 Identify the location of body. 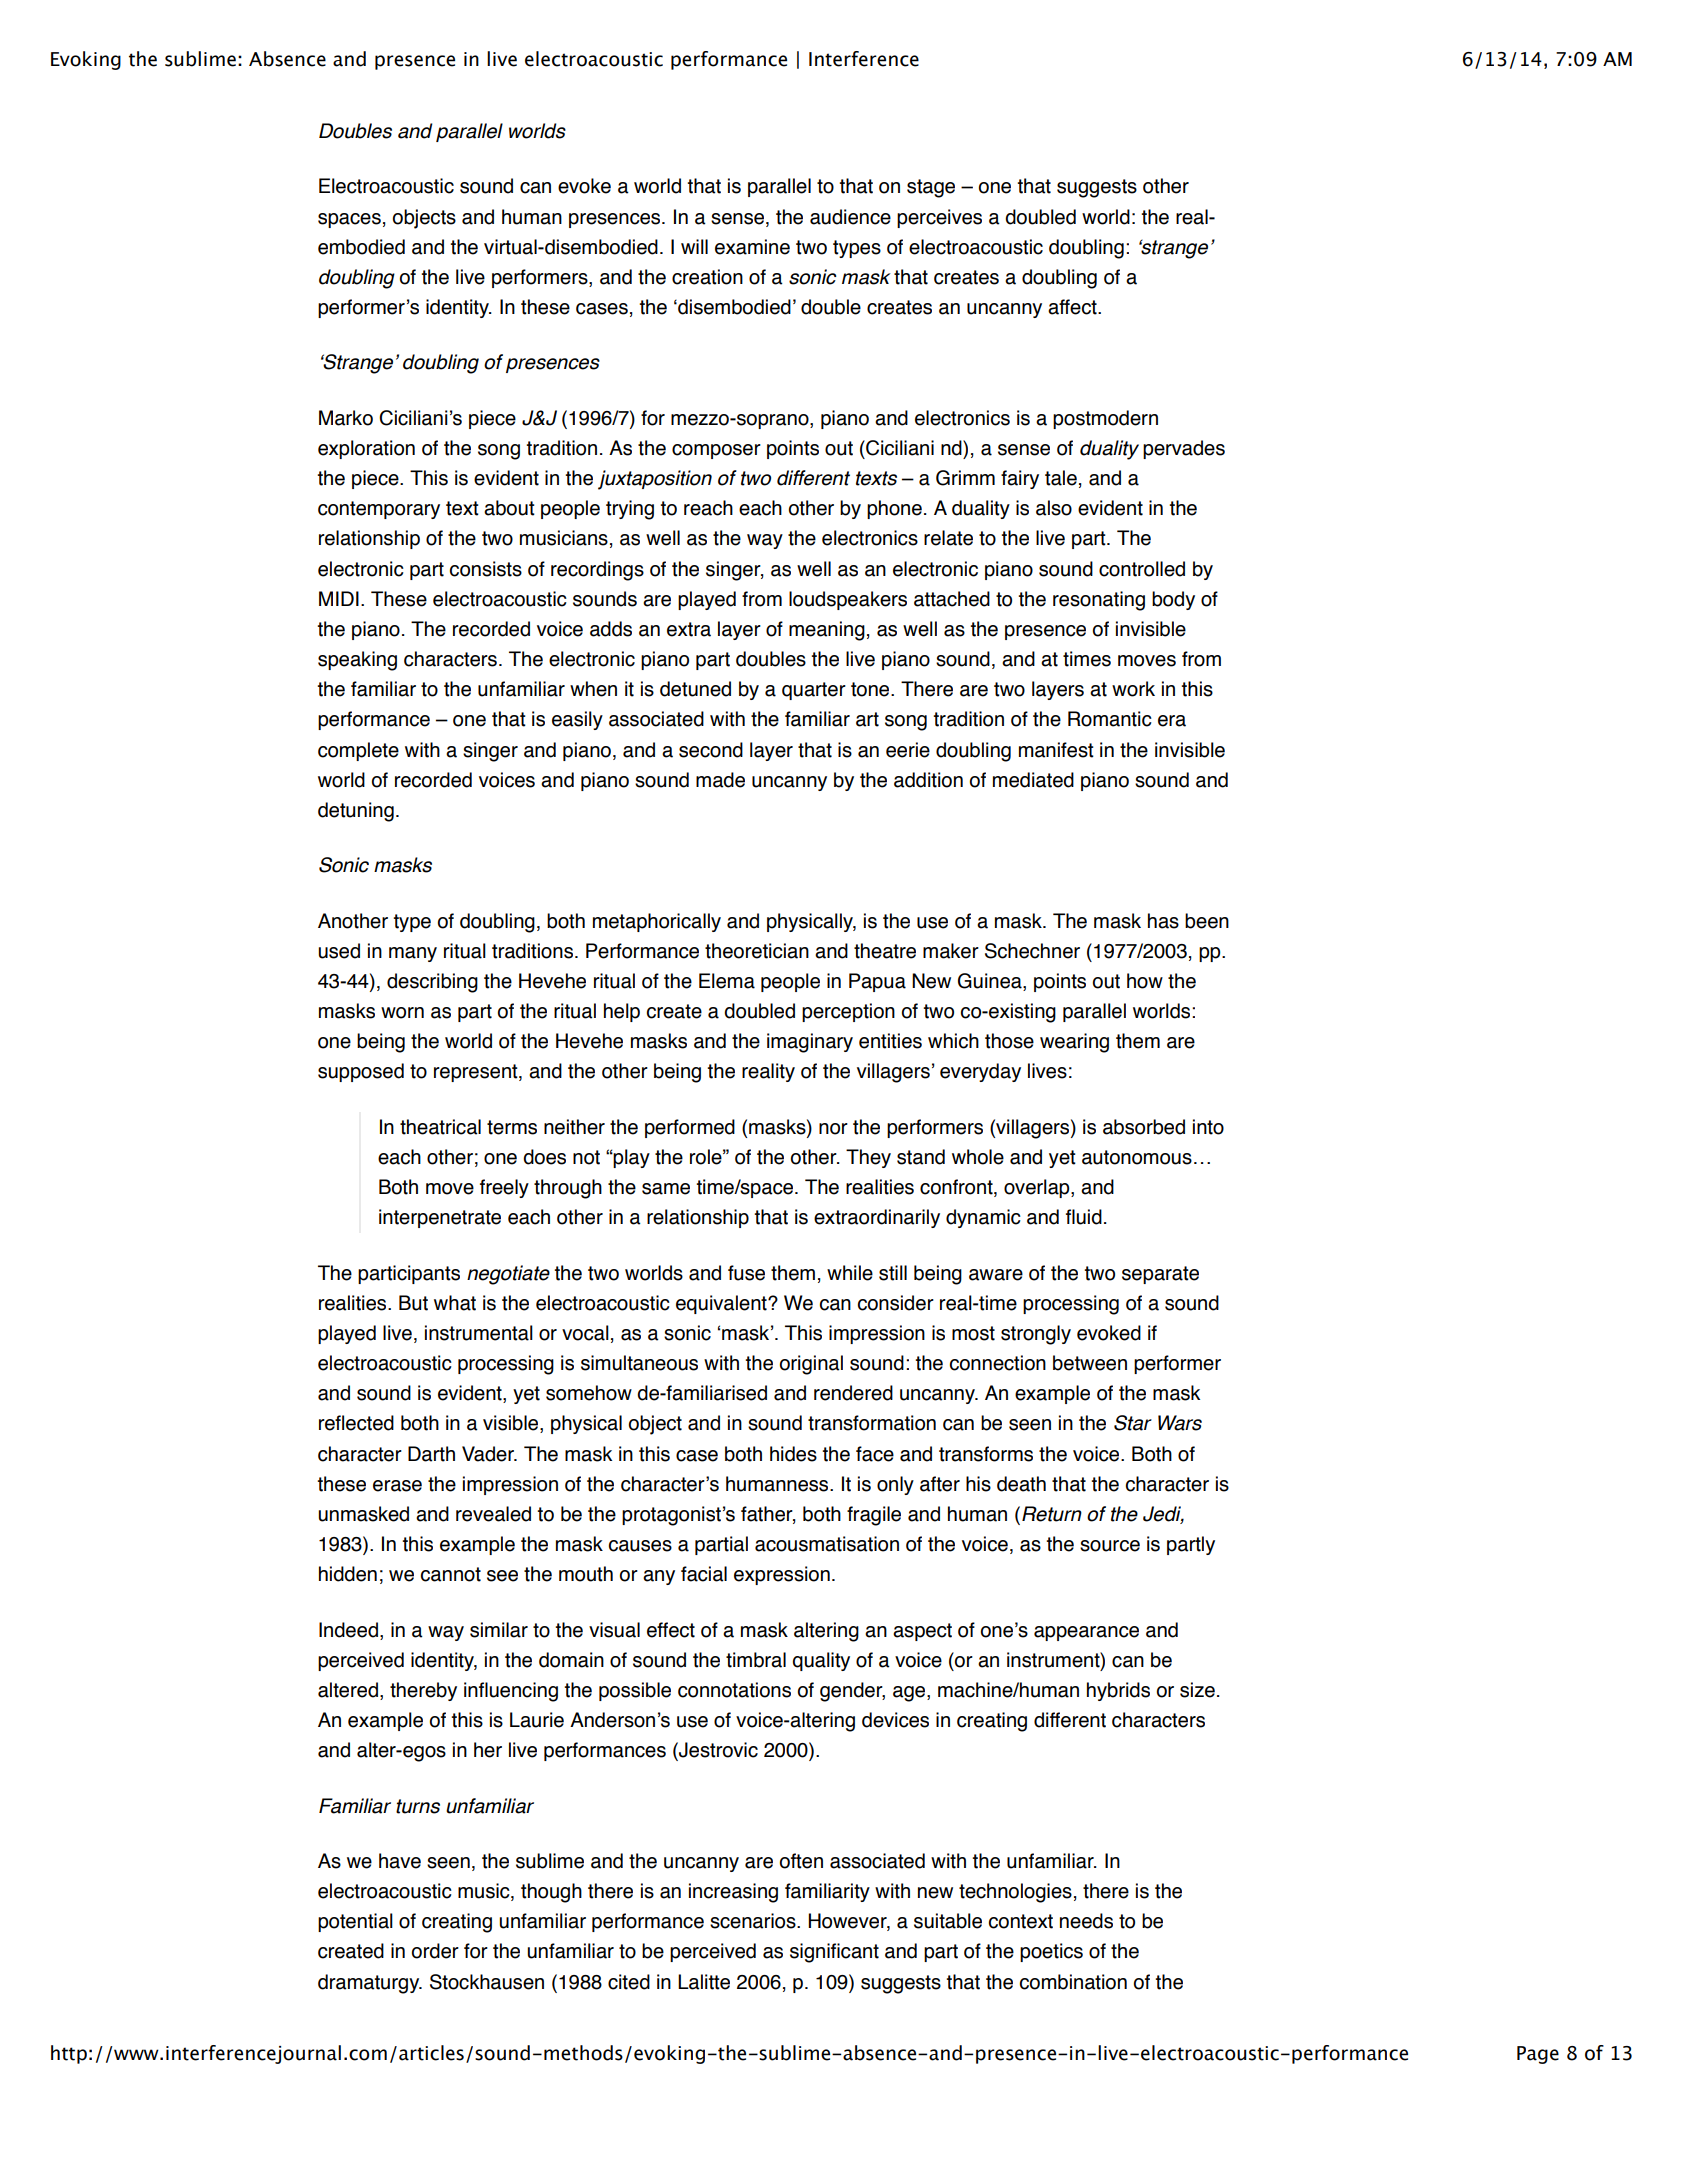
(1173, 600).
